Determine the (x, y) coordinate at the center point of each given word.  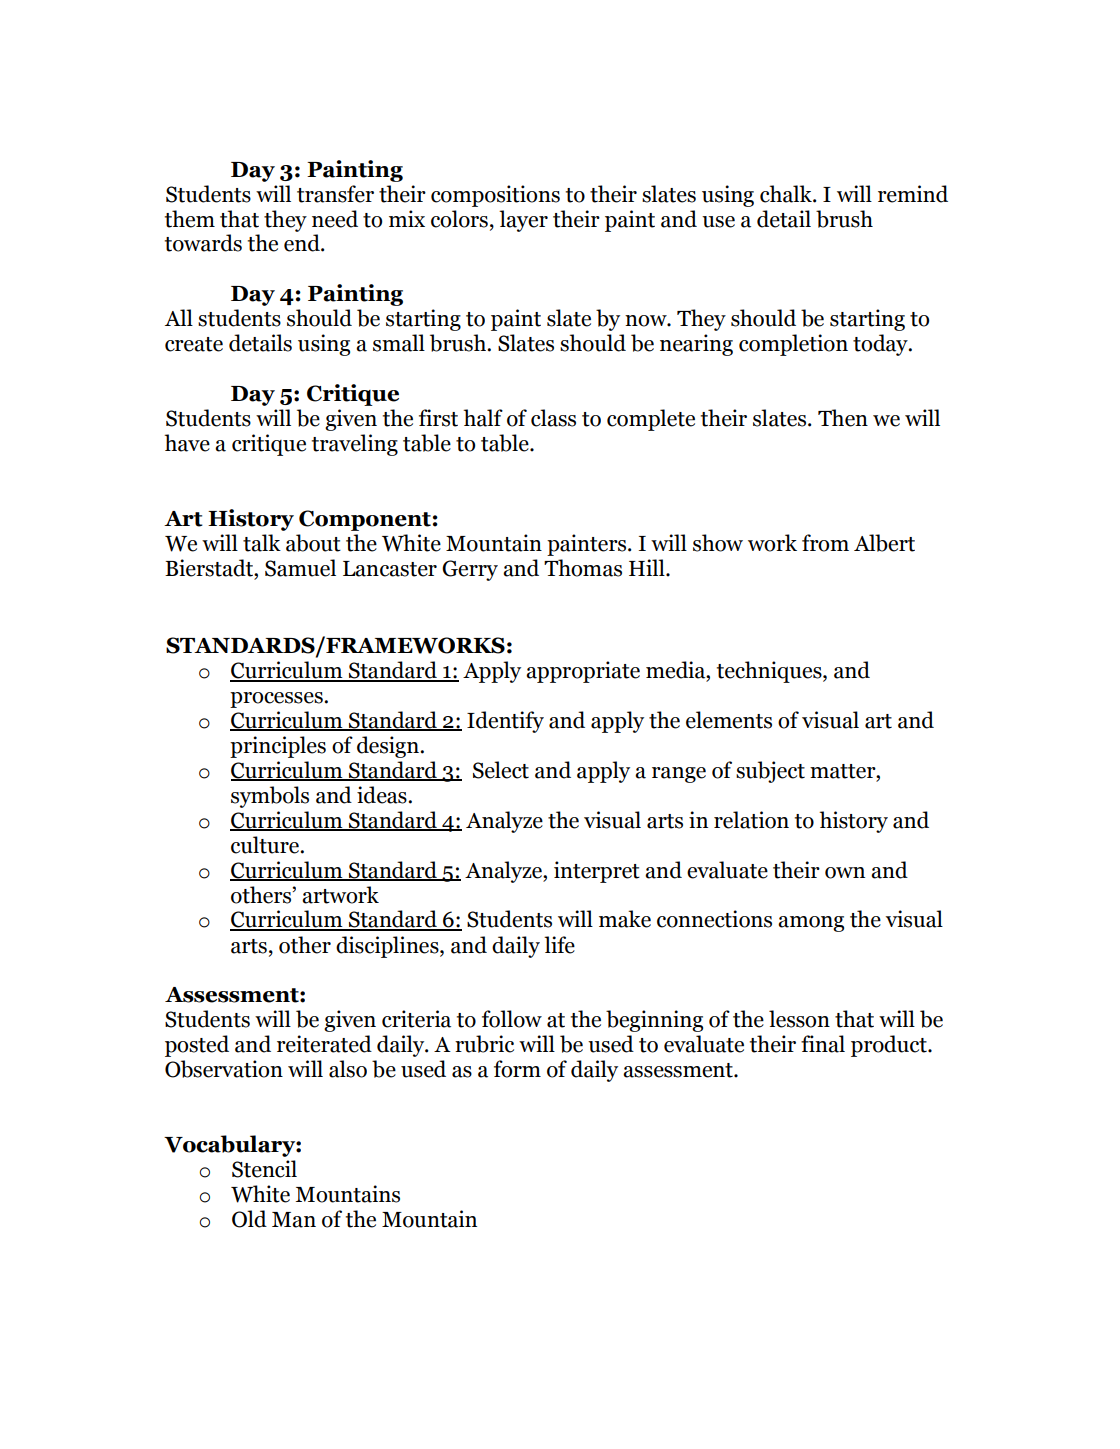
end (303, 243)
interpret (597, 872)
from (825, 543)
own (845, 873)
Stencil (264, 1169)
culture (266, 845)
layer (523, 221)
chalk (787, 194)
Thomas (583, 568)
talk (262, 543)
